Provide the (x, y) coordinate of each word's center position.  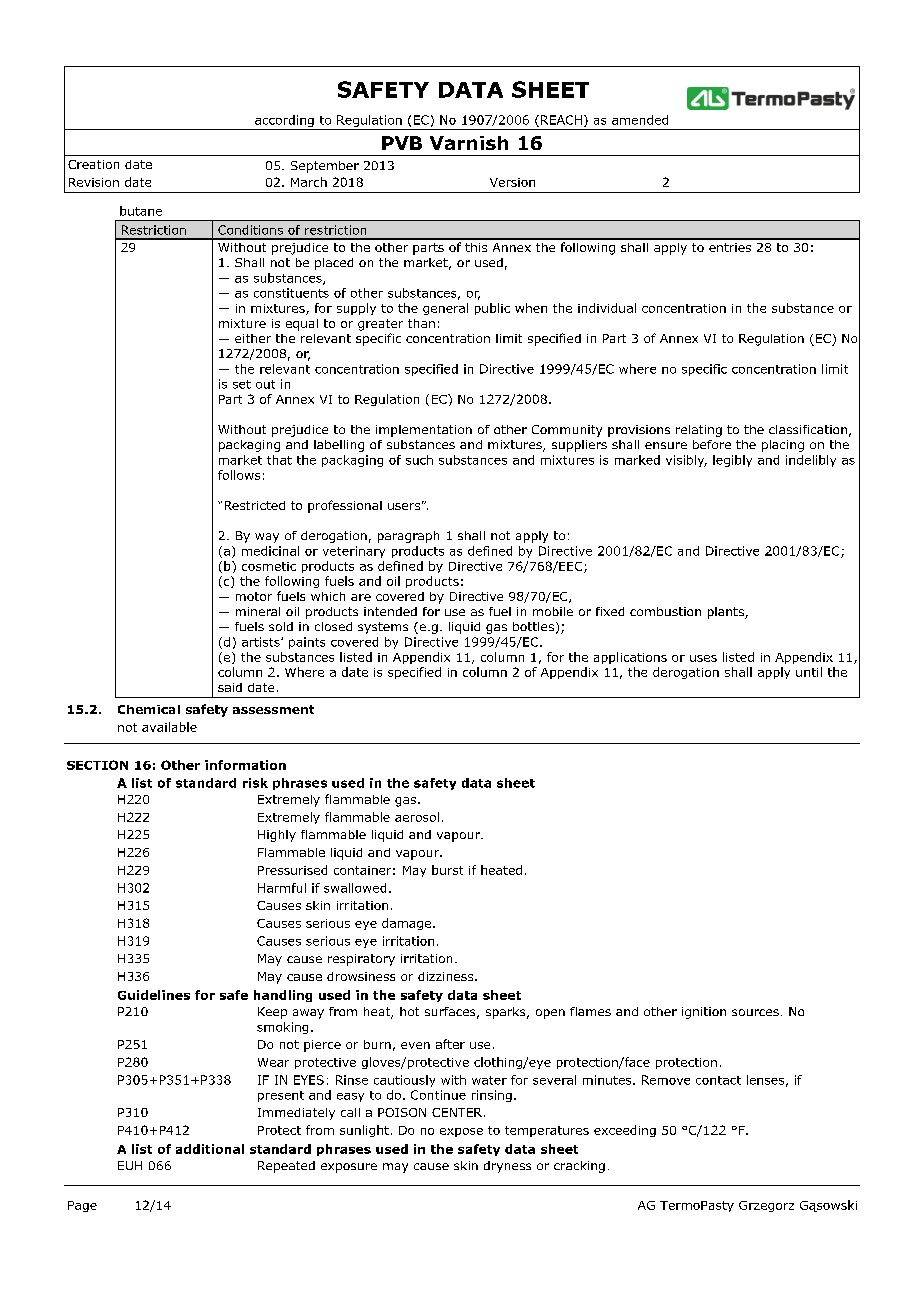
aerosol (417, 817)
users (404, 506)
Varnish (469, 143)
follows (239, 475)
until (809, 672)
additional (210, 1149)
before (712, 444)
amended (640, 120)
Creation (93, 164)
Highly (277, 836)
